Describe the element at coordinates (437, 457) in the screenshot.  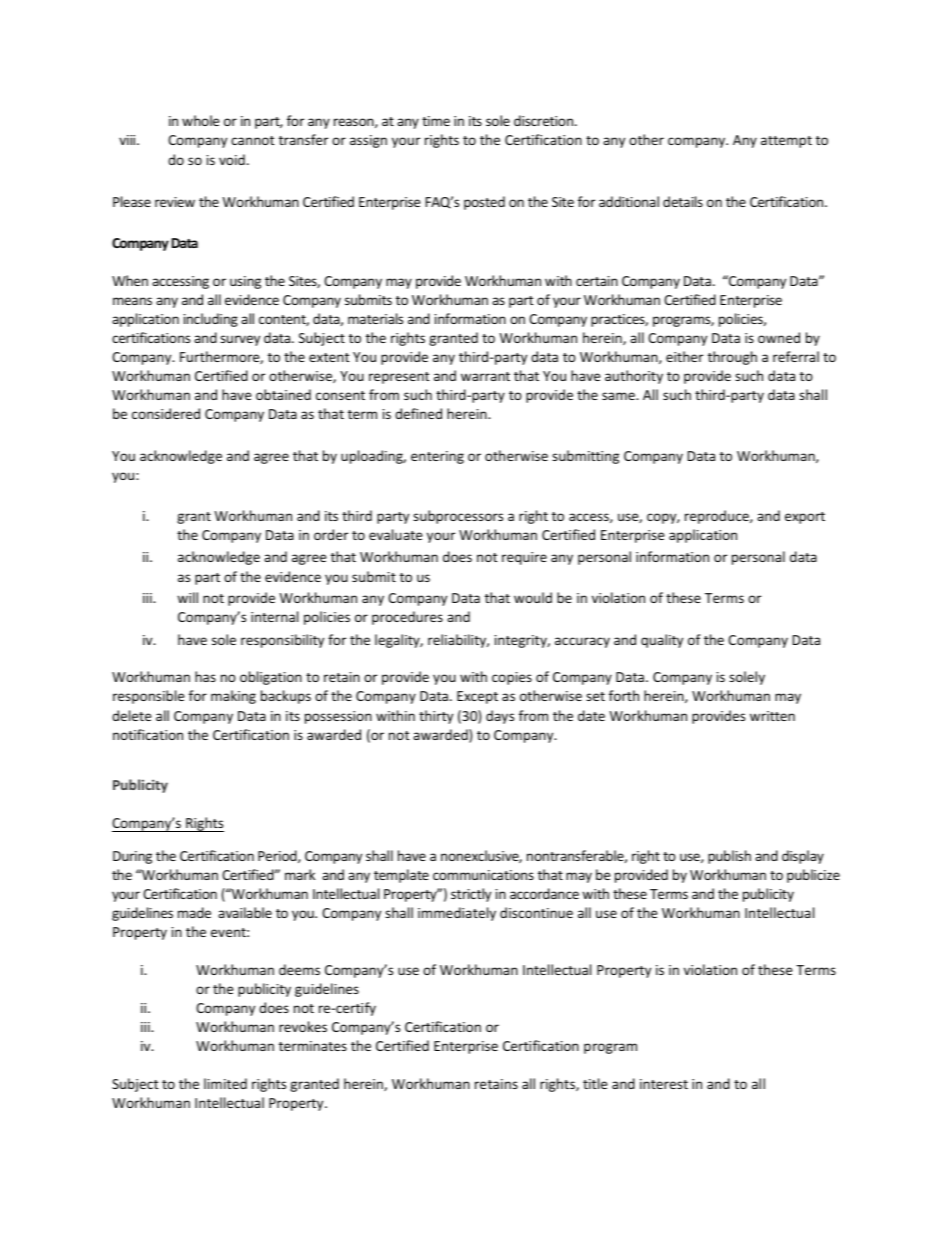
I see `entering` at that location.
